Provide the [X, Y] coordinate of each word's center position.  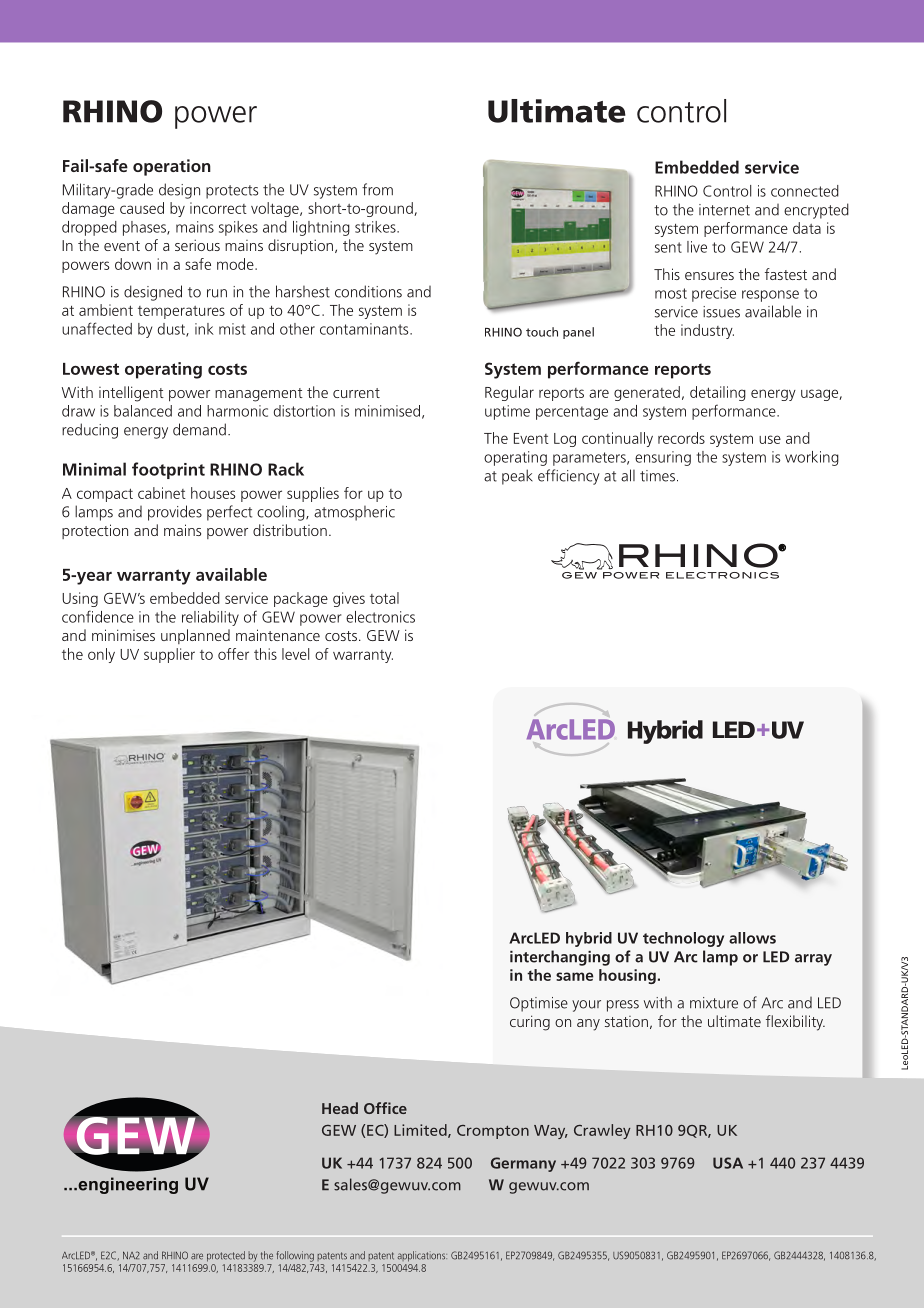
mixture [714, 1003]
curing [530, 1023]
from [377, 189]
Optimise [539, 1004]
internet [724, 210]
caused [142, 208]
